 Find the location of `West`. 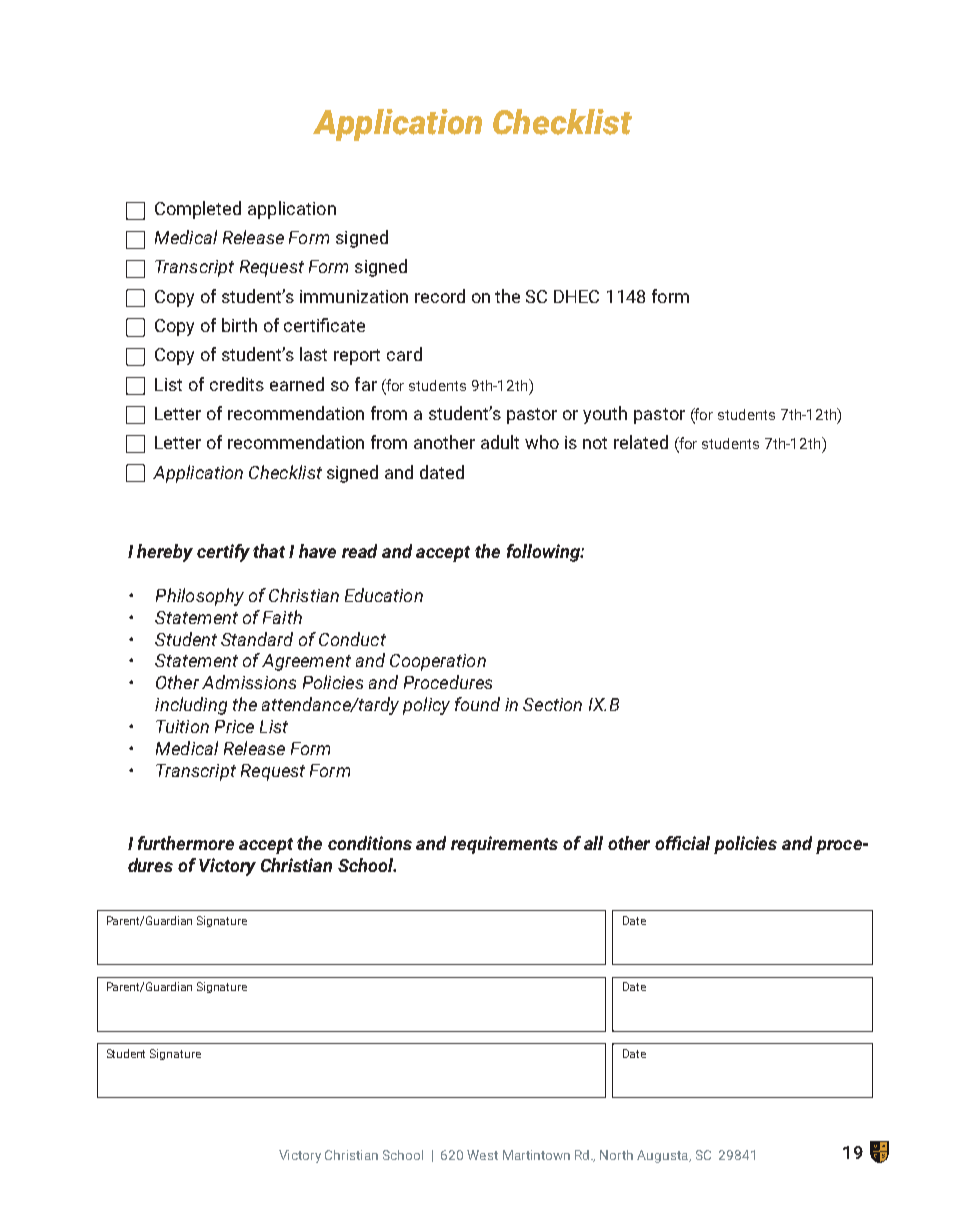

West is located at coordinates (482, 1155).
